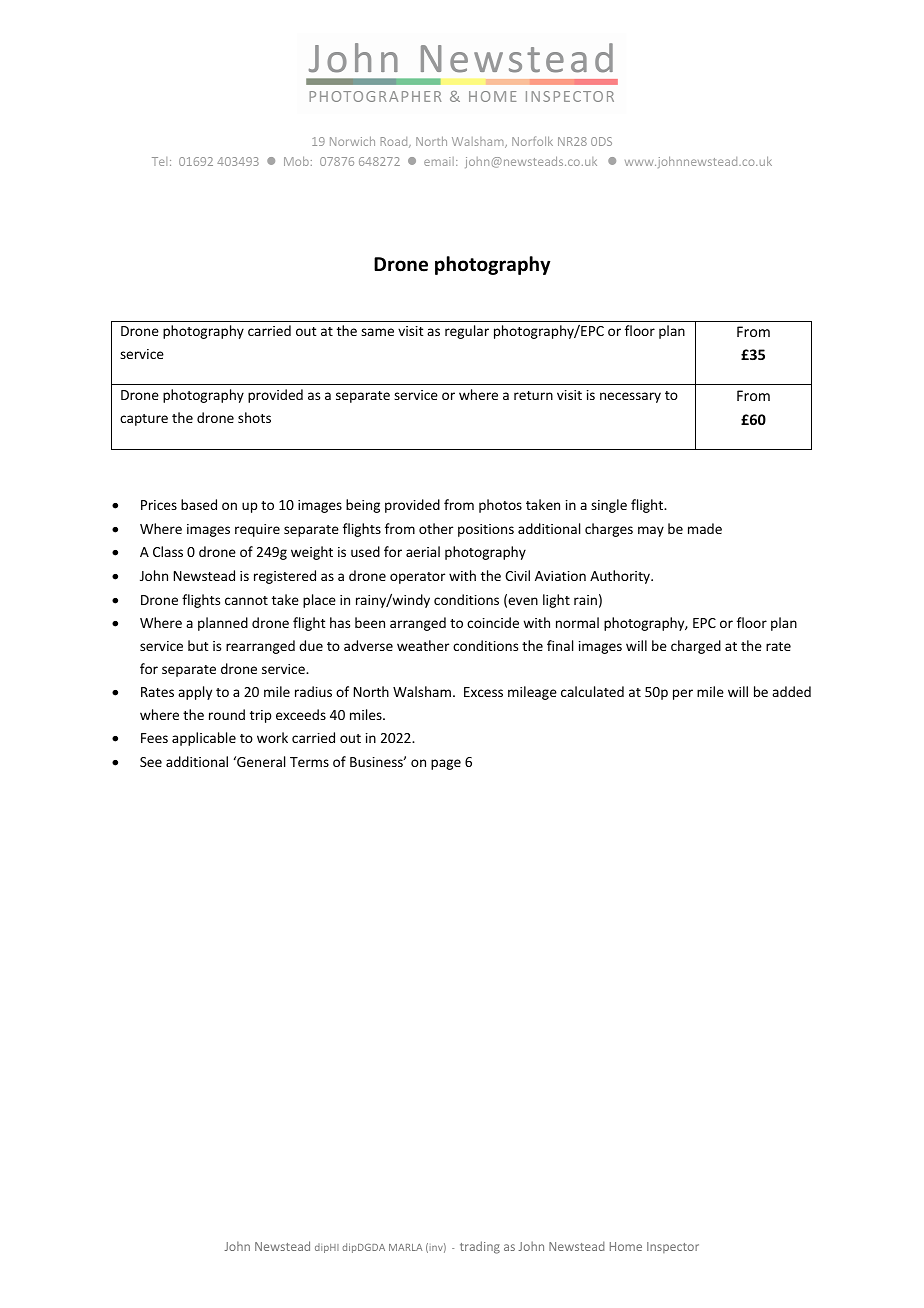 The height and width of the document is (1308, 924). I want to click on email, so click(439, 161).
